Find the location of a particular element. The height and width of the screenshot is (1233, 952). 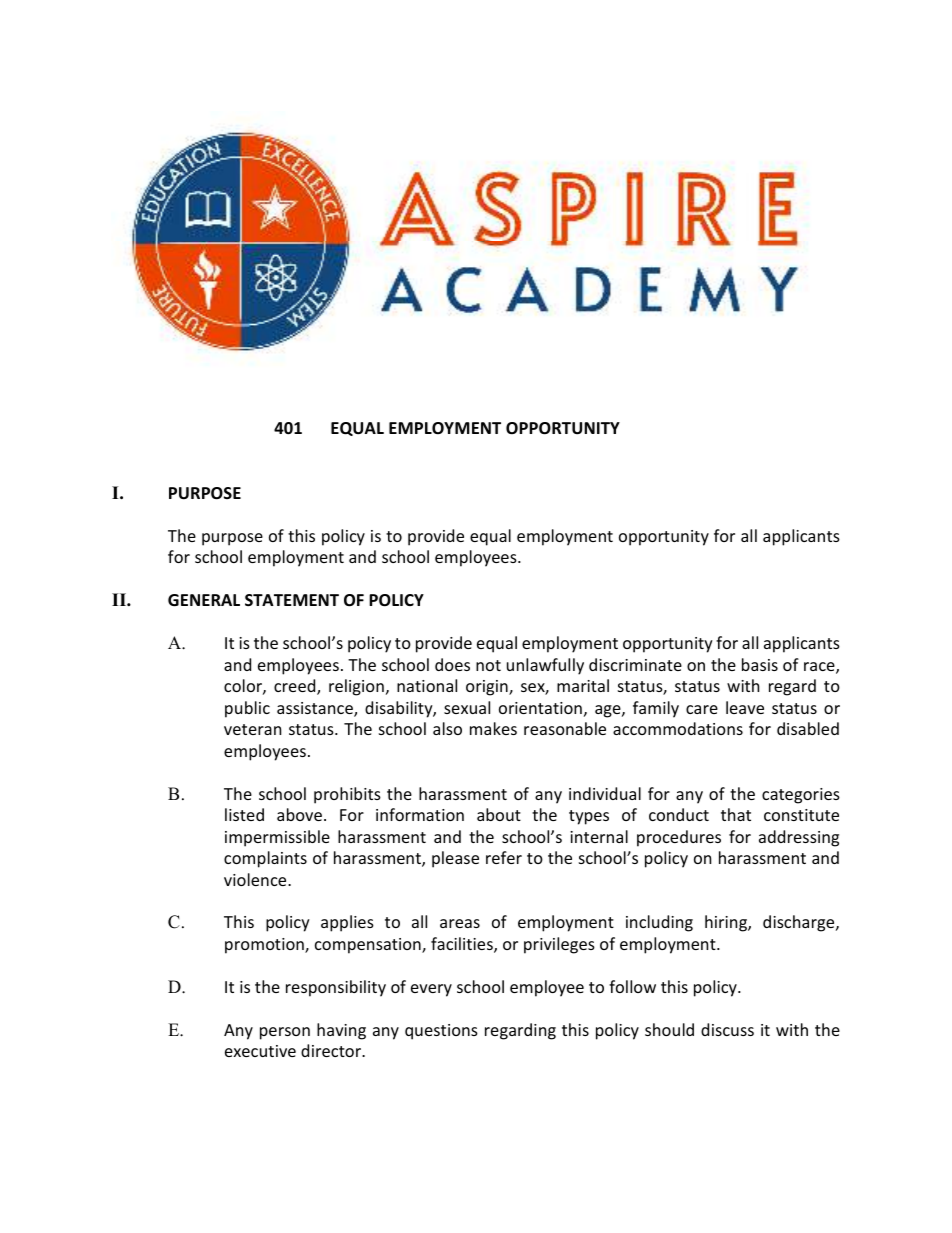

questions is located at coordinates (441, 1032).
